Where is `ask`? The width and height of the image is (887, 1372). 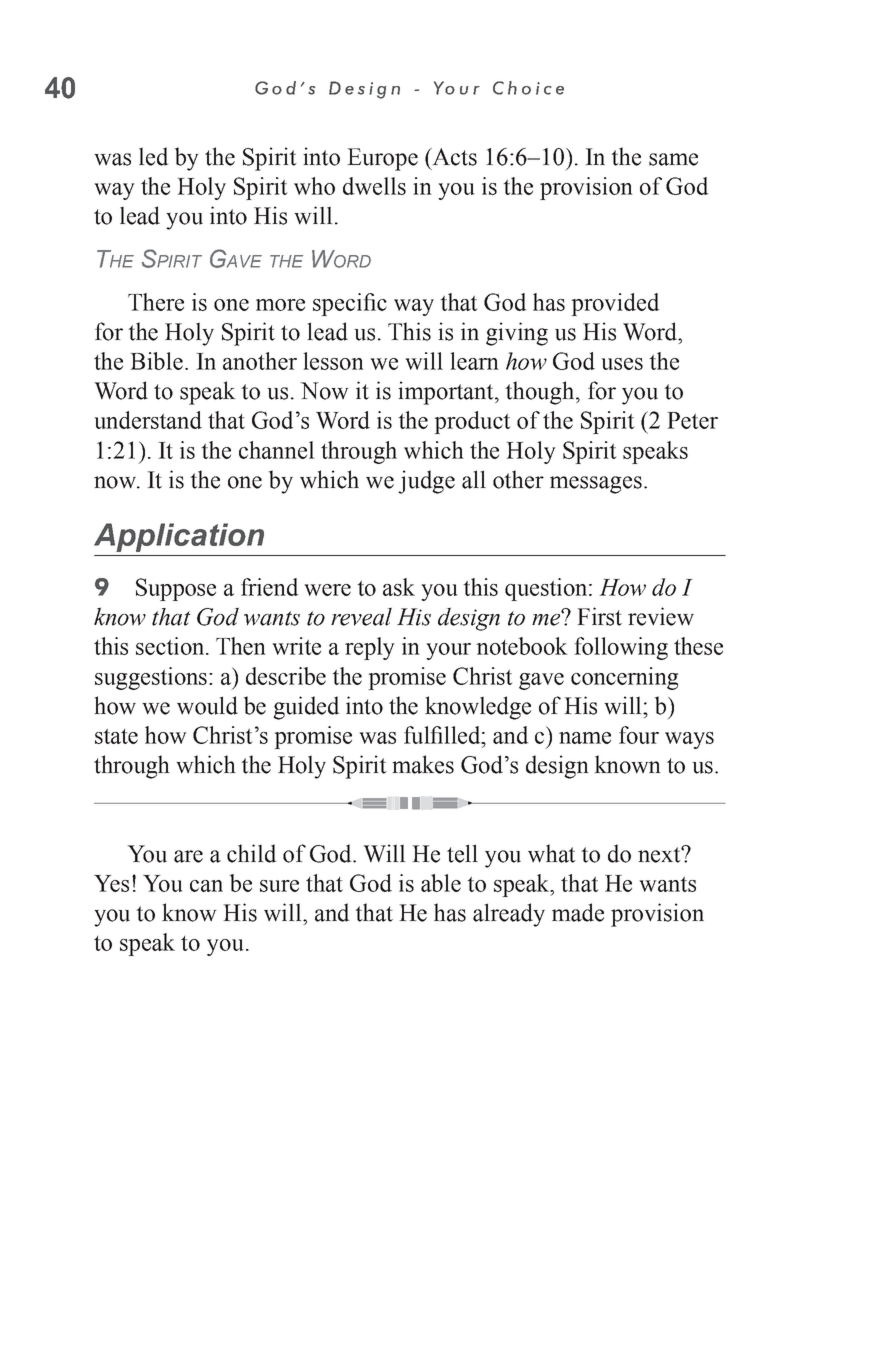 ask is located at coordinates (399, 587).
